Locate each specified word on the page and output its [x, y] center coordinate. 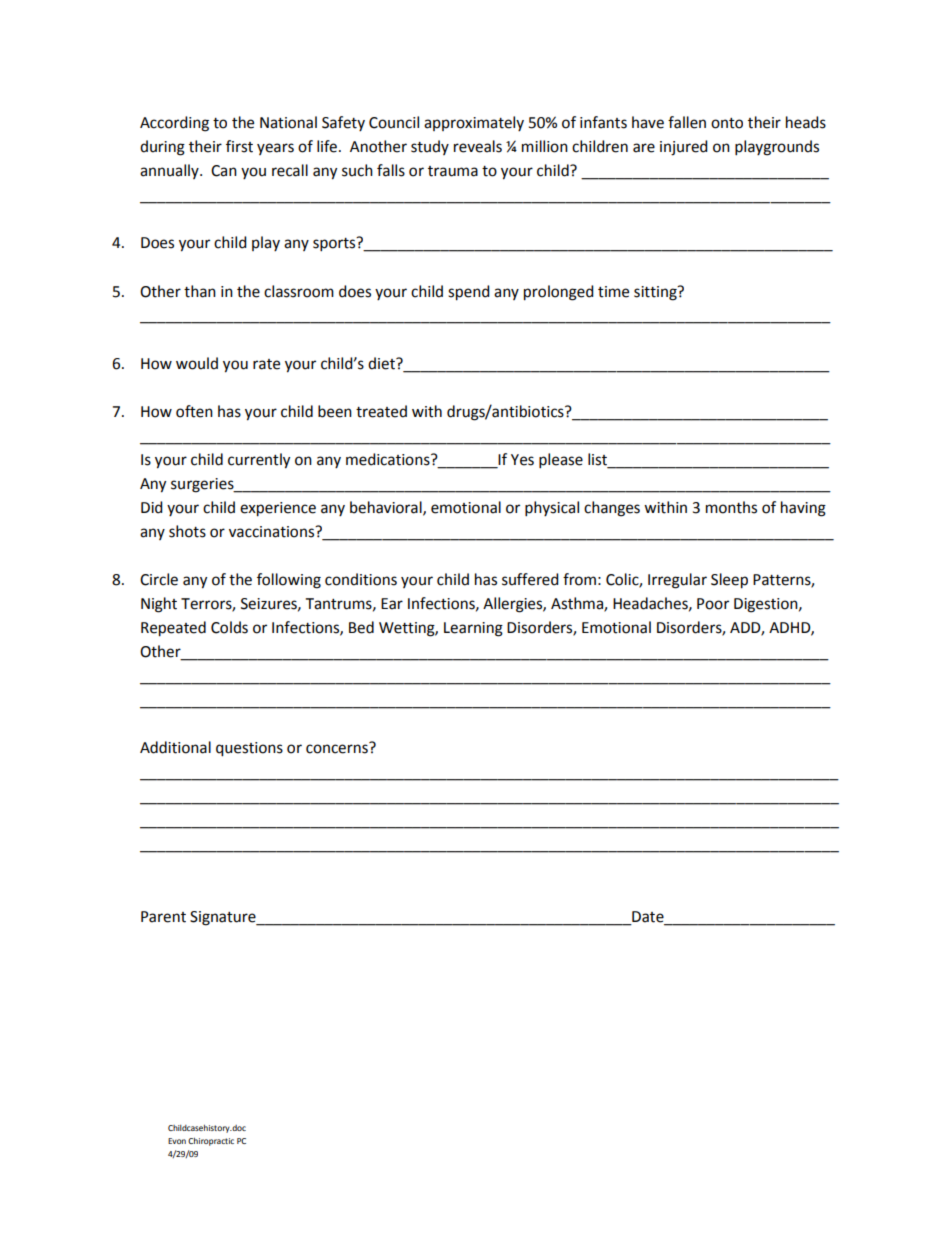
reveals [478, 146]
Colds [229, 627]
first [239, 146]
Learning [473, 629]
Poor [713, 604]
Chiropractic [211, 1142]
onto [727, 123]
